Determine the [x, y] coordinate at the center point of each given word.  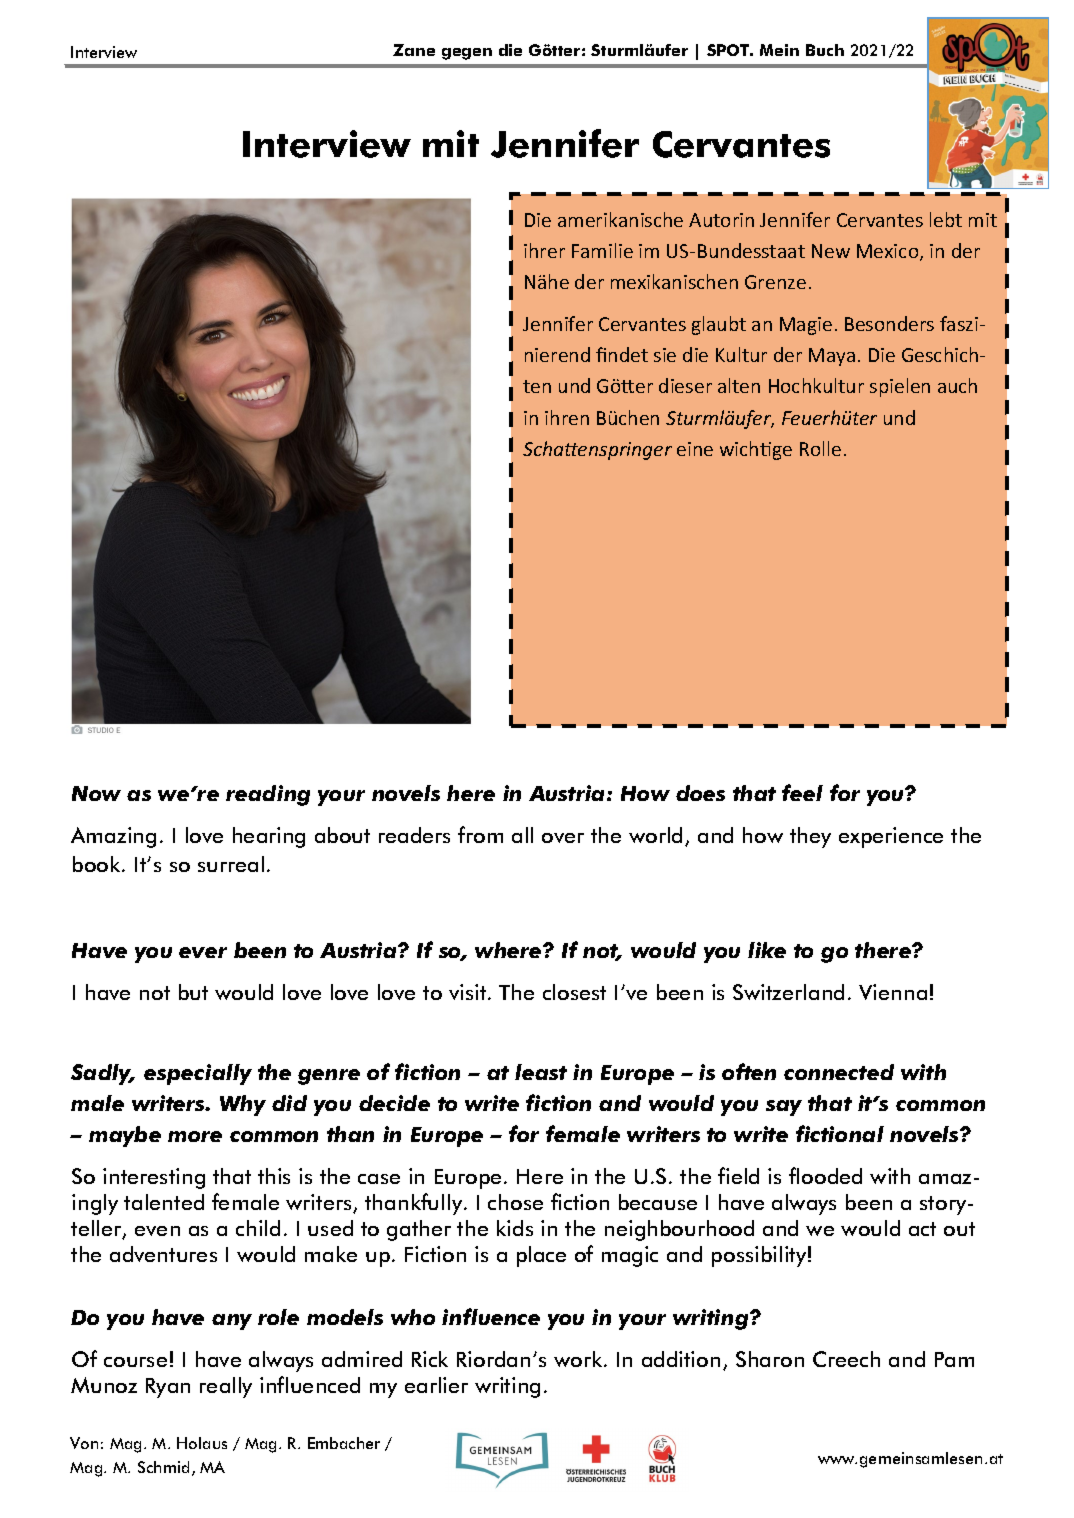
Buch [825, 50]
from [480, 834]
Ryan [168, 1388]
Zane [414, 50]
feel [802, 792]
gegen [467, 54]
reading [268, 795]
